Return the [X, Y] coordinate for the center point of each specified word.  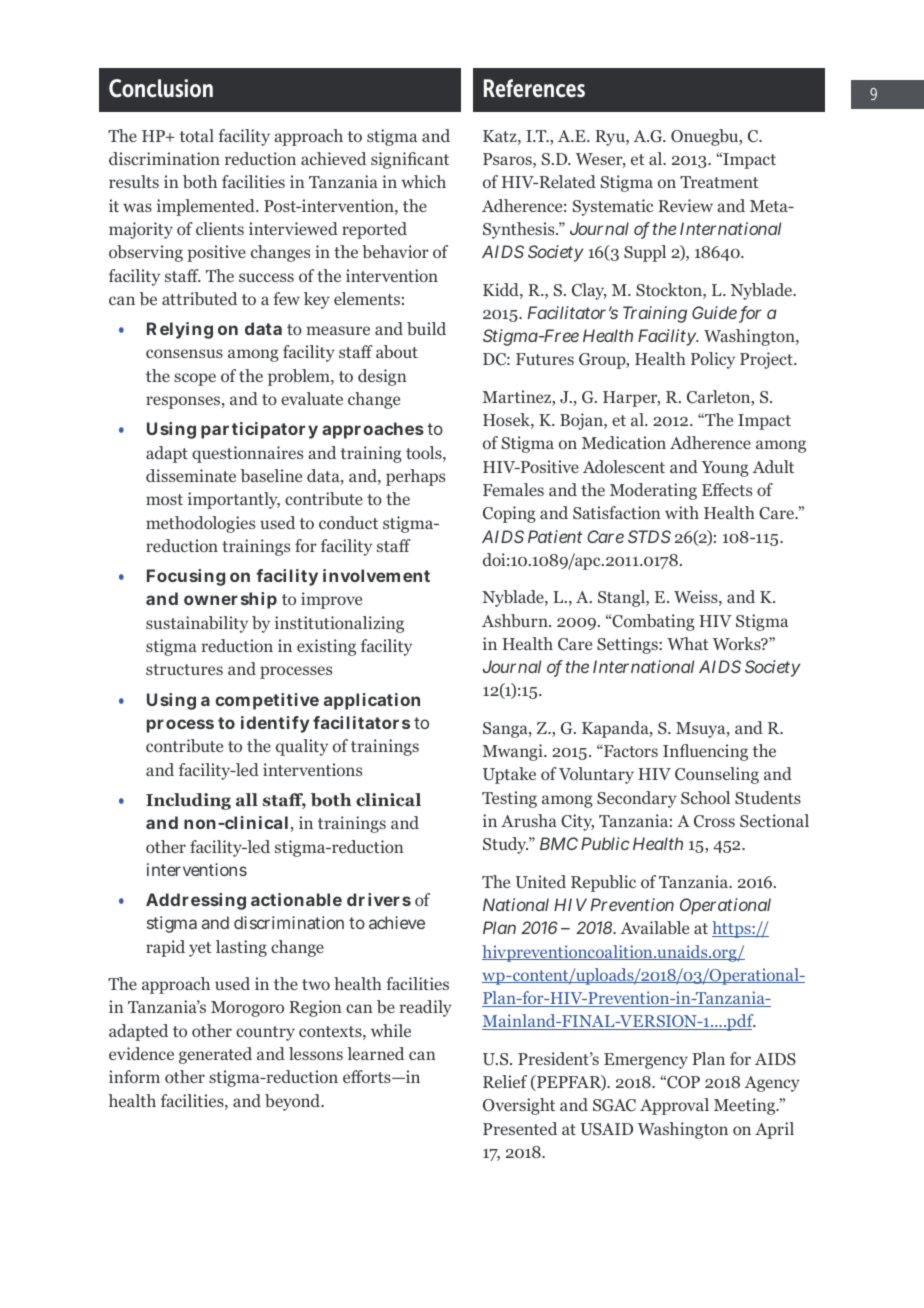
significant [410, 160]
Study [505, 845]
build [426, 328]
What [688, 643]
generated [215, 1055]
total [196, 135]
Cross [714, 821]
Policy [713, 360]
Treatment [719, 182]
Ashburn [516, 620]
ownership [230, 600]
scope [195, 379]
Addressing [196, 901]
